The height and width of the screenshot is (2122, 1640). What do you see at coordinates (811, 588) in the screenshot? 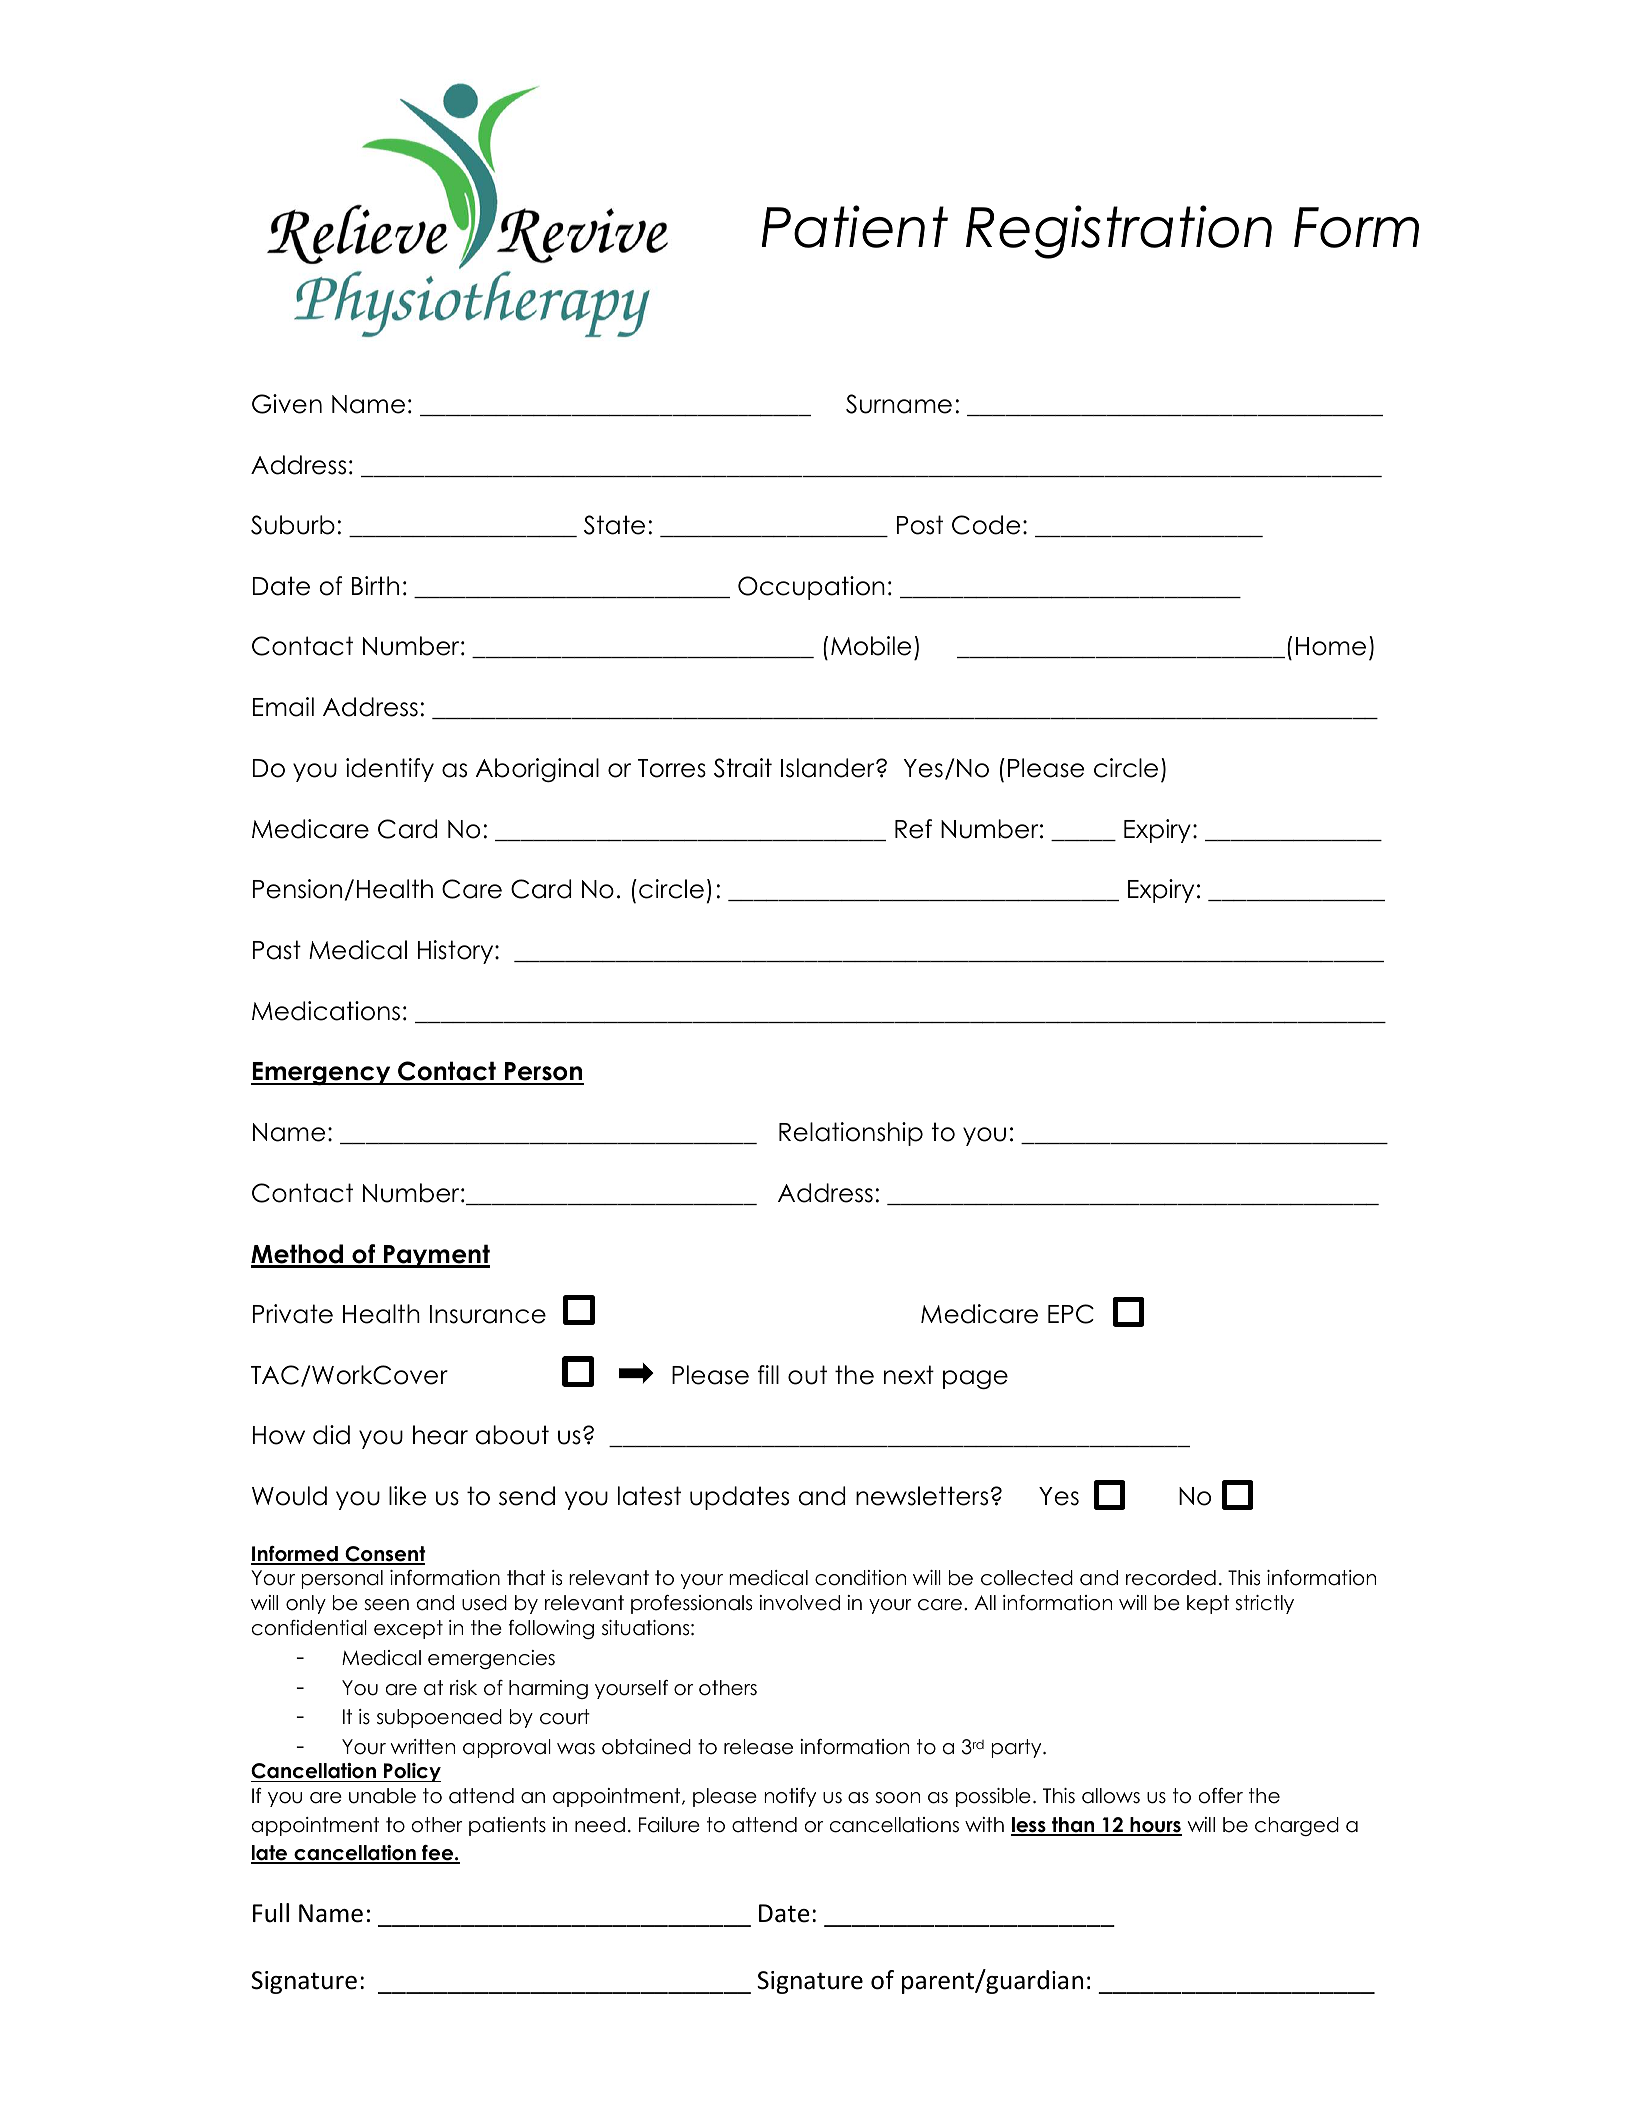
I see `Occupation` at bounding box center [811, 588].
